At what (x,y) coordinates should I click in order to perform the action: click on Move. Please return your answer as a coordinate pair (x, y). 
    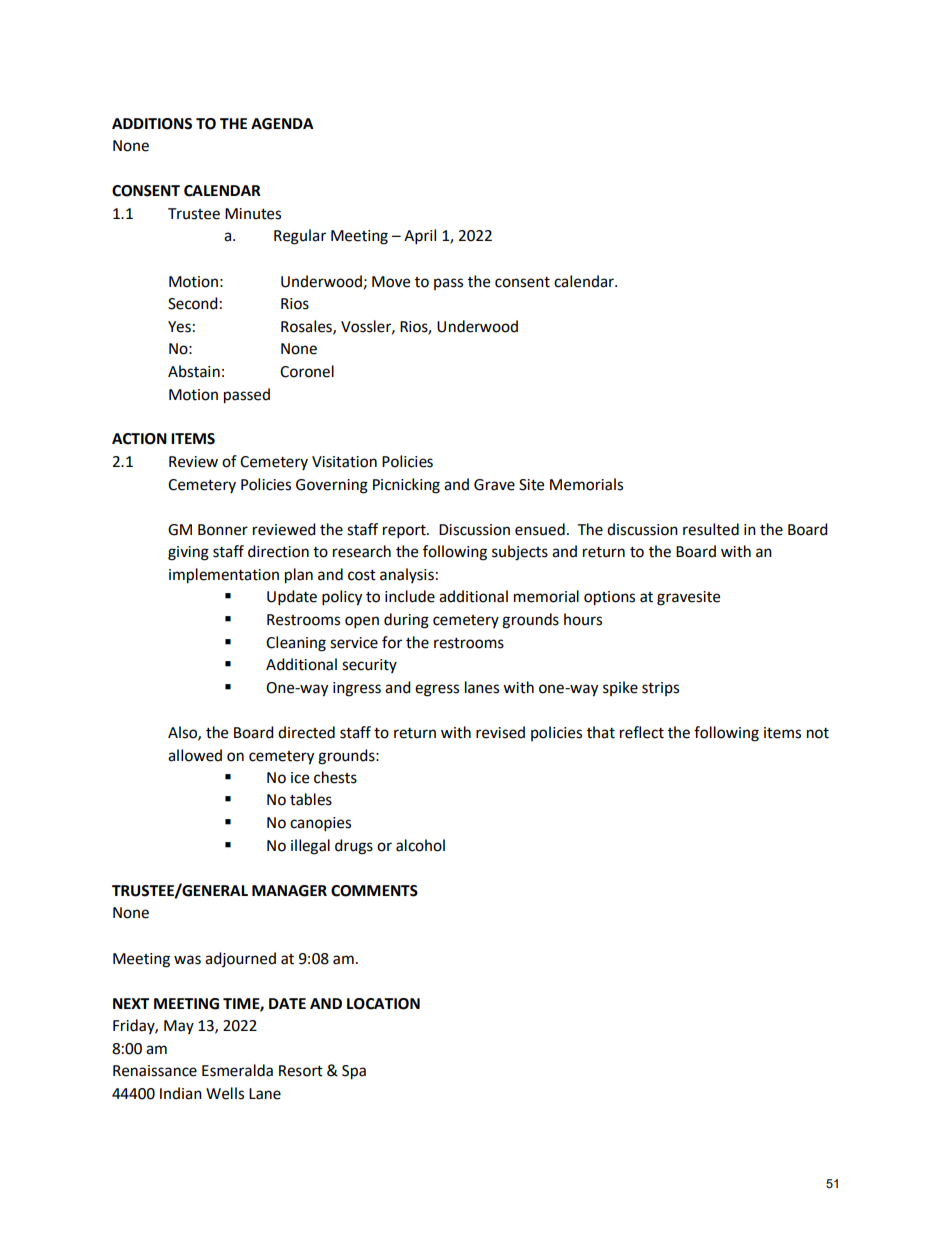
    Looking at the image, I should click on (391, 282).
